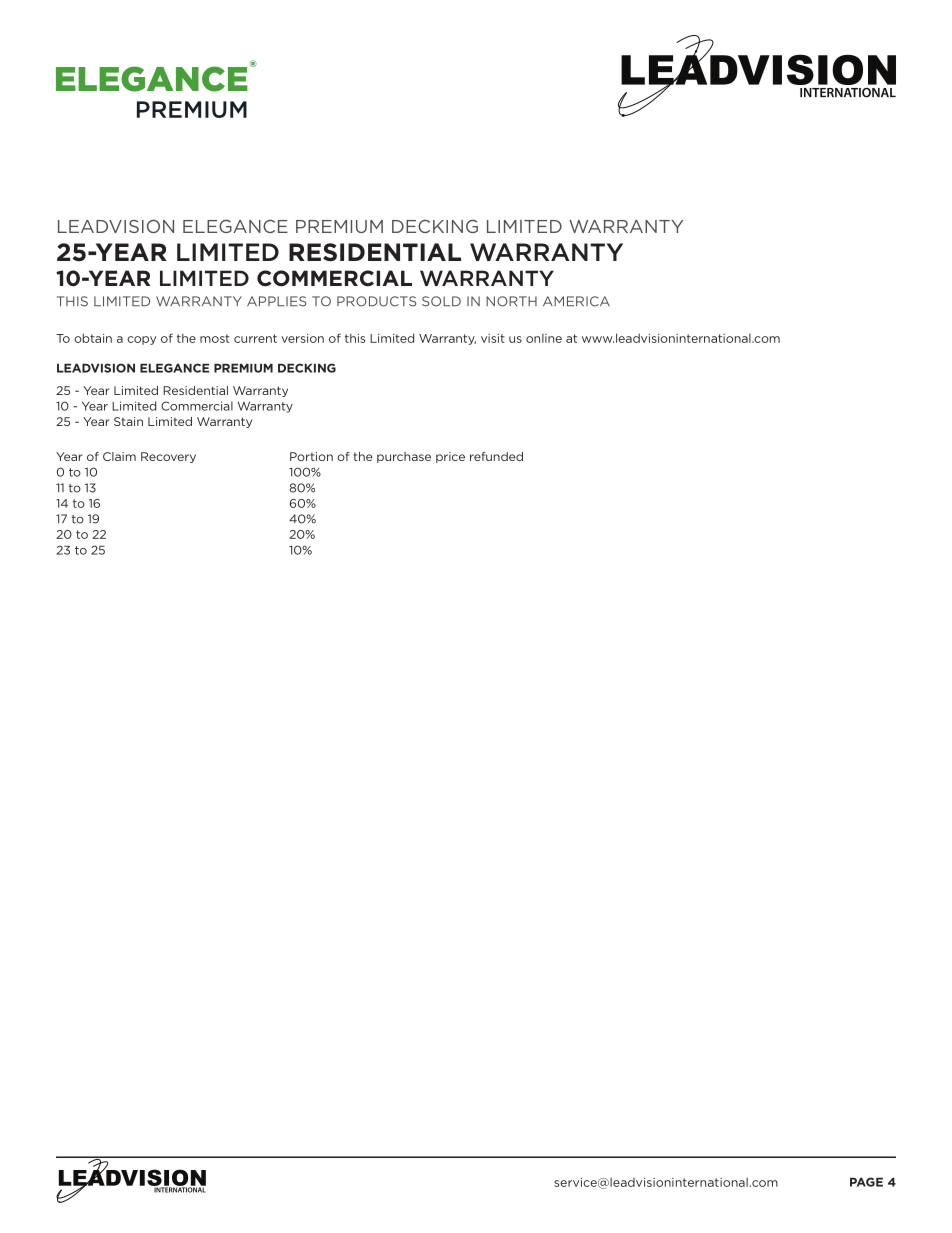 The image size is (952, 1233). I want to click on refunded, so click(496, 456).
